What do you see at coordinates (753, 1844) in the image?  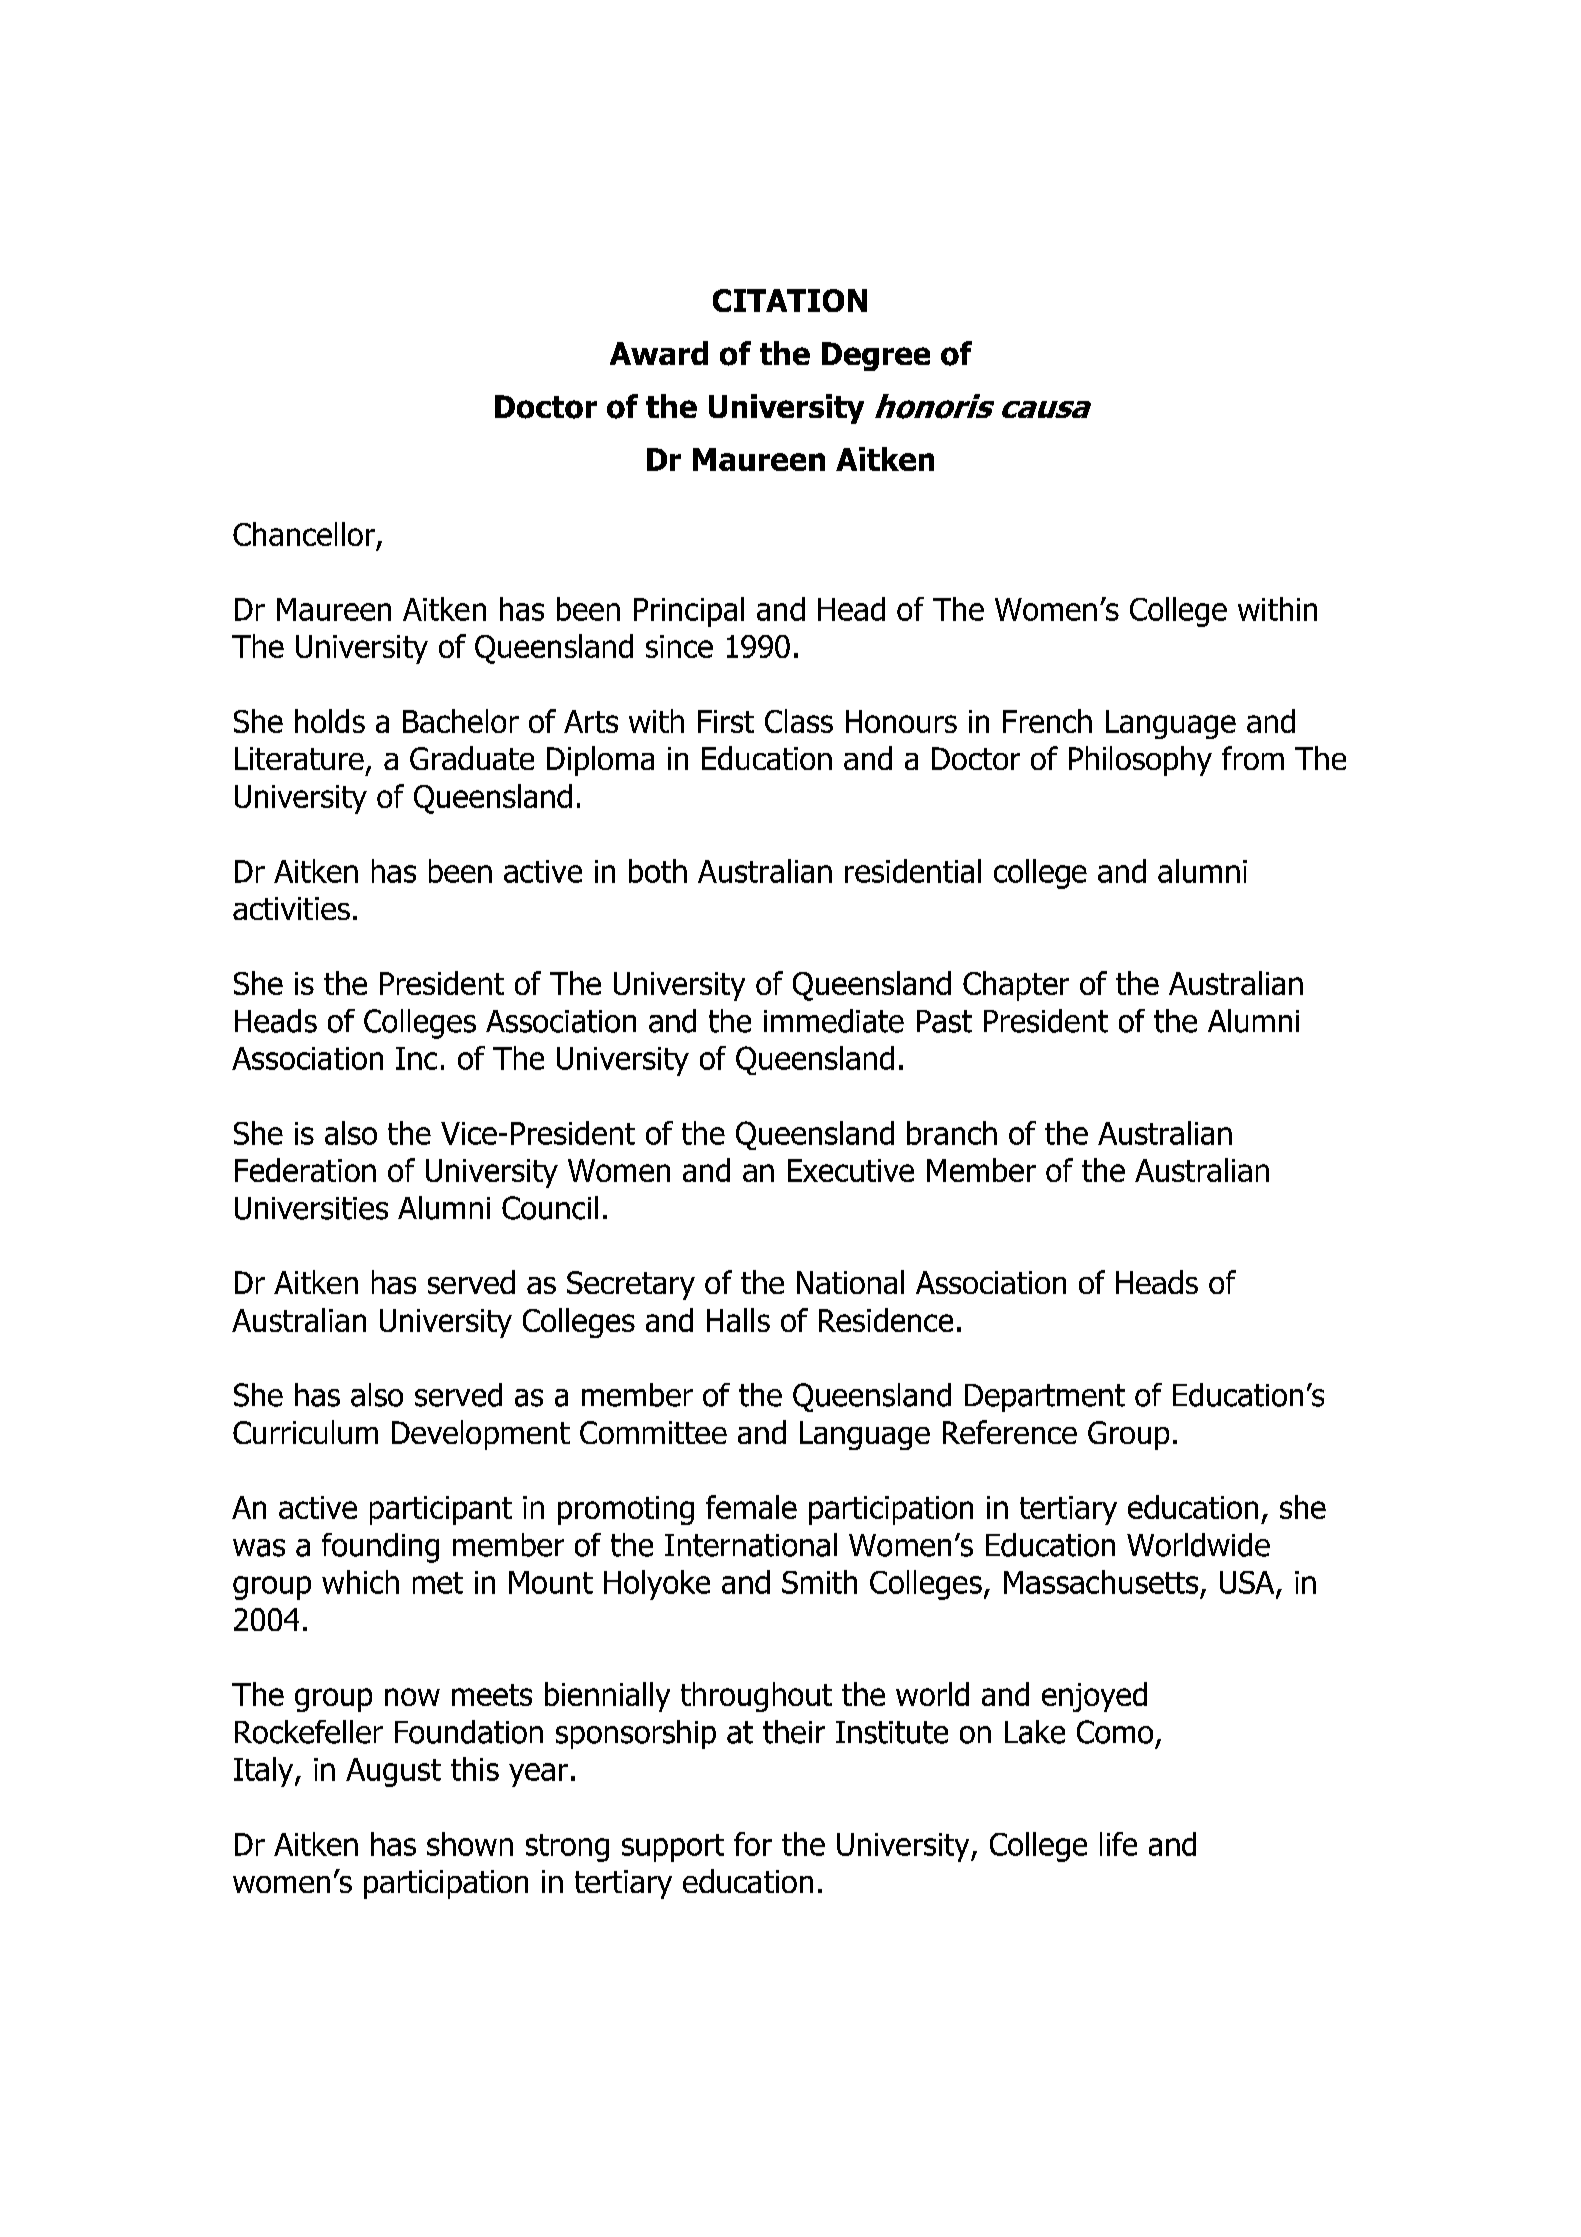 I see `for` at bounding box center [753, 1844].
